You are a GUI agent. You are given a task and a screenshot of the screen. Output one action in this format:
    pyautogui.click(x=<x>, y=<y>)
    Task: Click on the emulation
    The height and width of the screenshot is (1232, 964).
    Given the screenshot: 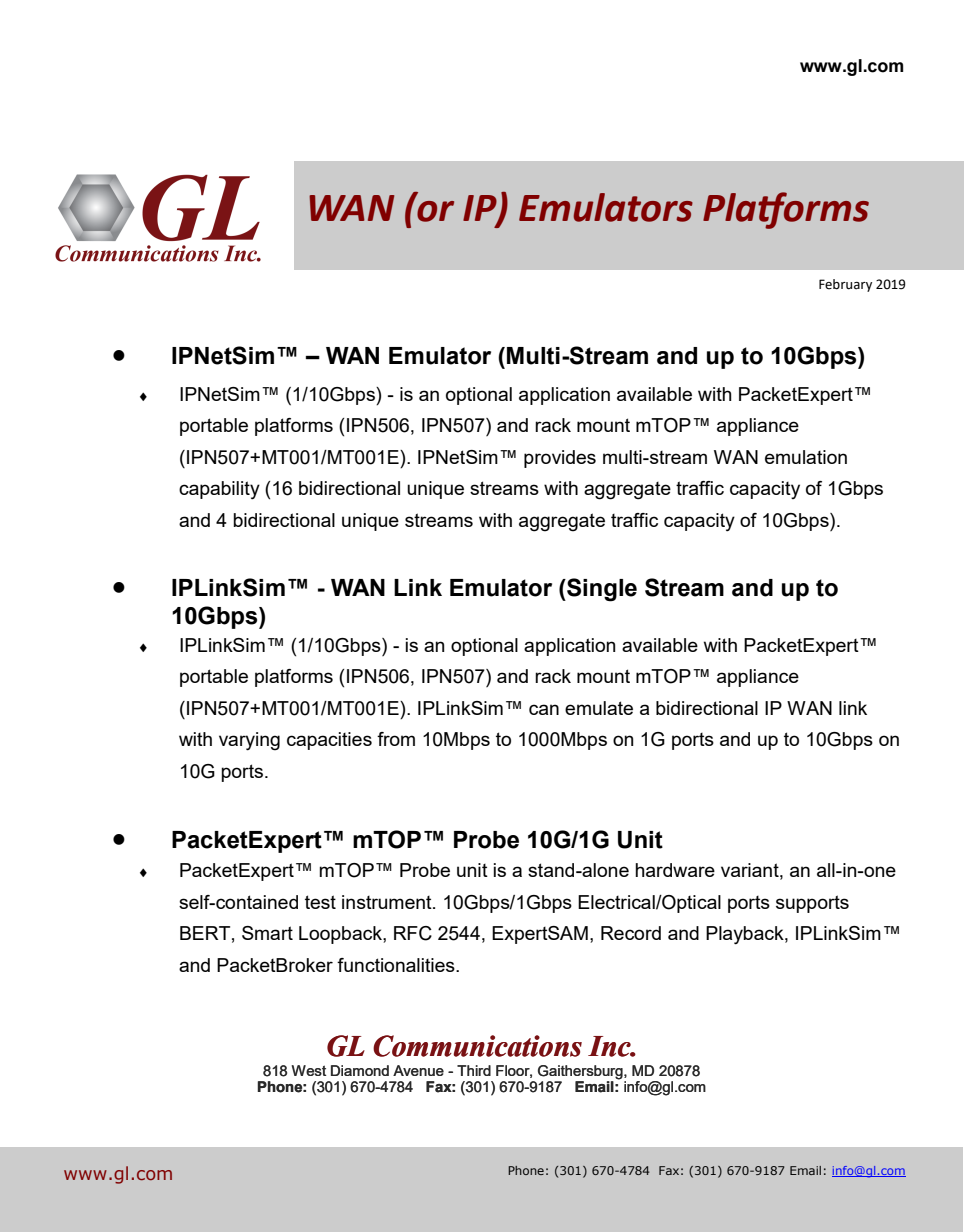 What is the action you would take?
    pyautogui.click(x=806, y=457)
